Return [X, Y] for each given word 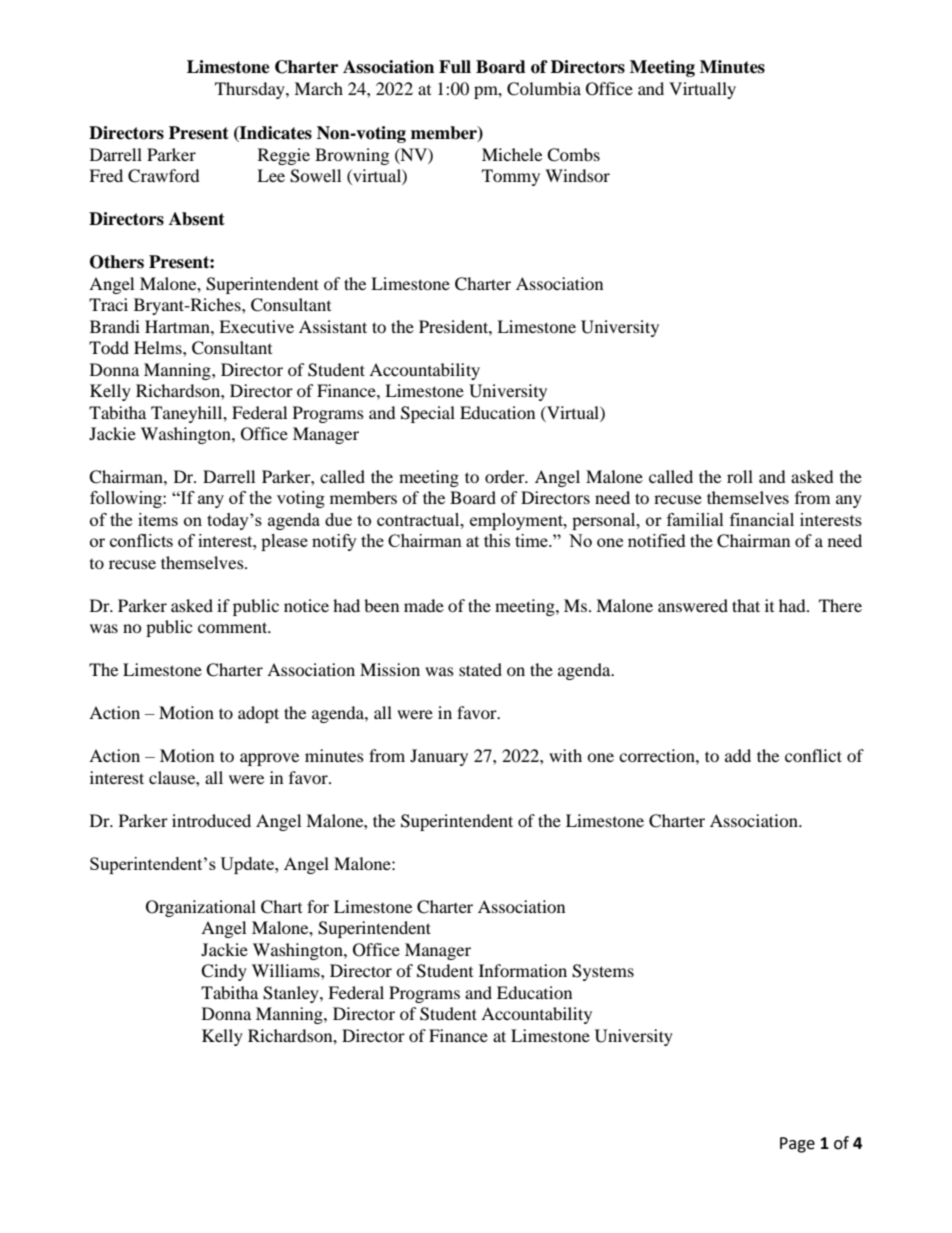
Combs [573, 155]
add [738, 755]
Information [523, 970]
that [746, 605]
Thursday [251, 90]
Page [797, 1145]
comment [234, 627]
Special [428, 414]
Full [455, 67]
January [439, 757]
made [424, 605]
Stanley [292, 994]
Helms [159, 347]
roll [740, 476]
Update [248, 865]
